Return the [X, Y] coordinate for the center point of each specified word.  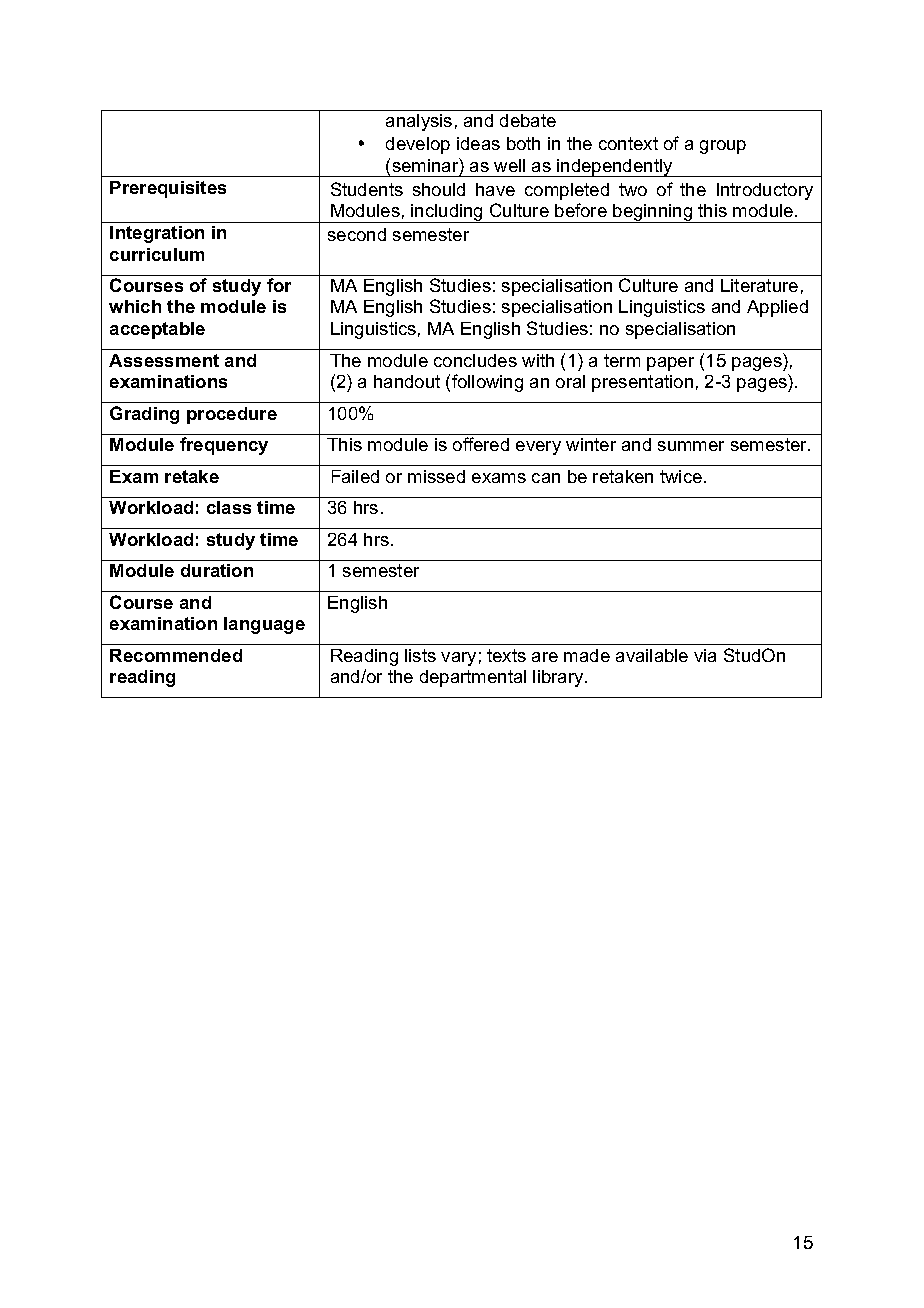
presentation [642, 383]
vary [458, 659]
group [723, 147]
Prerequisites [168, 189]
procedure [232, 415]
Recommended [176, 655]
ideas [478, 143]
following [487, 383]
